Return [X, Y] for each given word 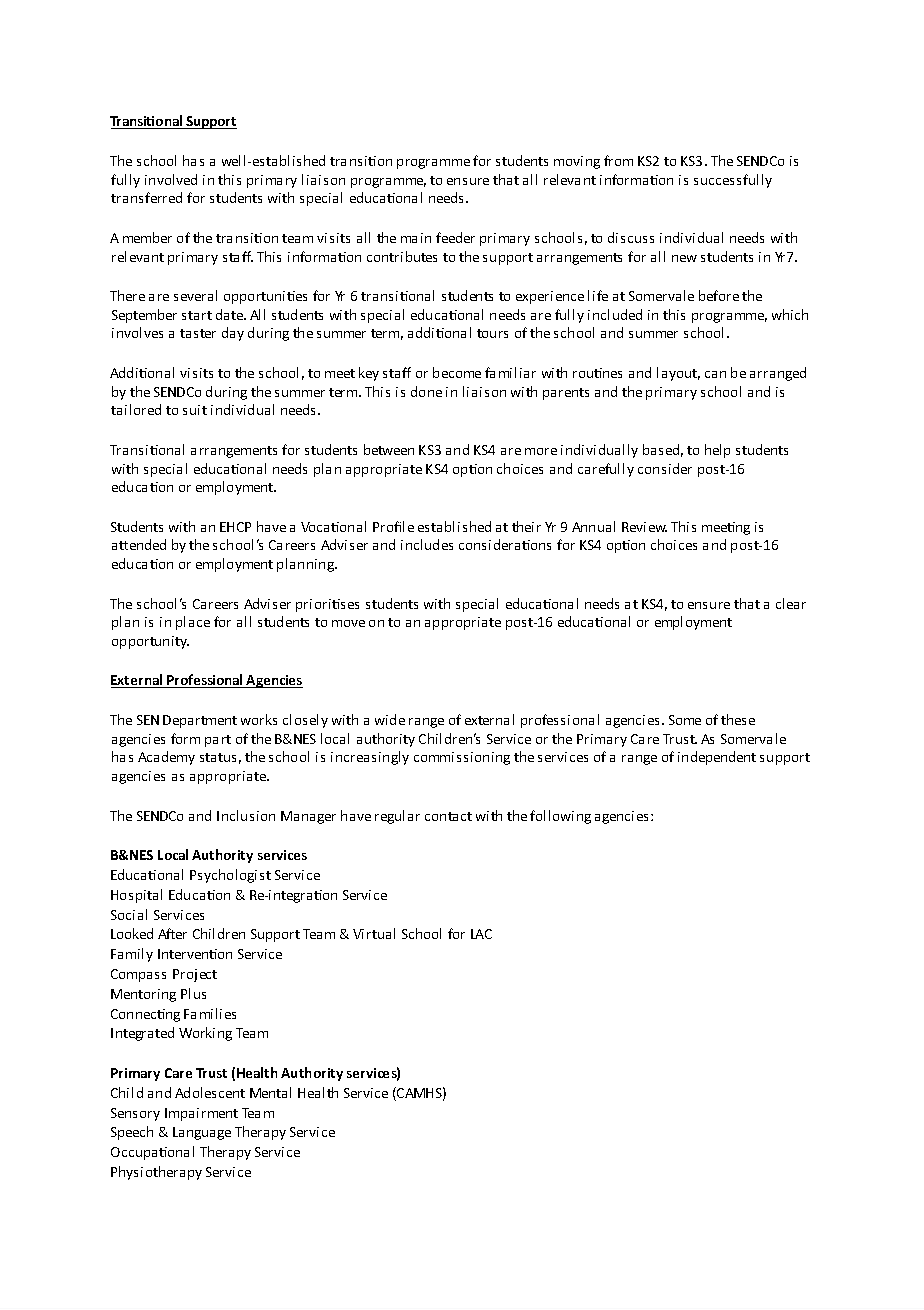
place [193, 623]
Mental [270, 1092]
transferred [146, 197]
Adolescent [210, 1092]
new [684, 258]
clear [791, 603]
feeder [455, 237]
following [560, 817]
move [348, 623]
